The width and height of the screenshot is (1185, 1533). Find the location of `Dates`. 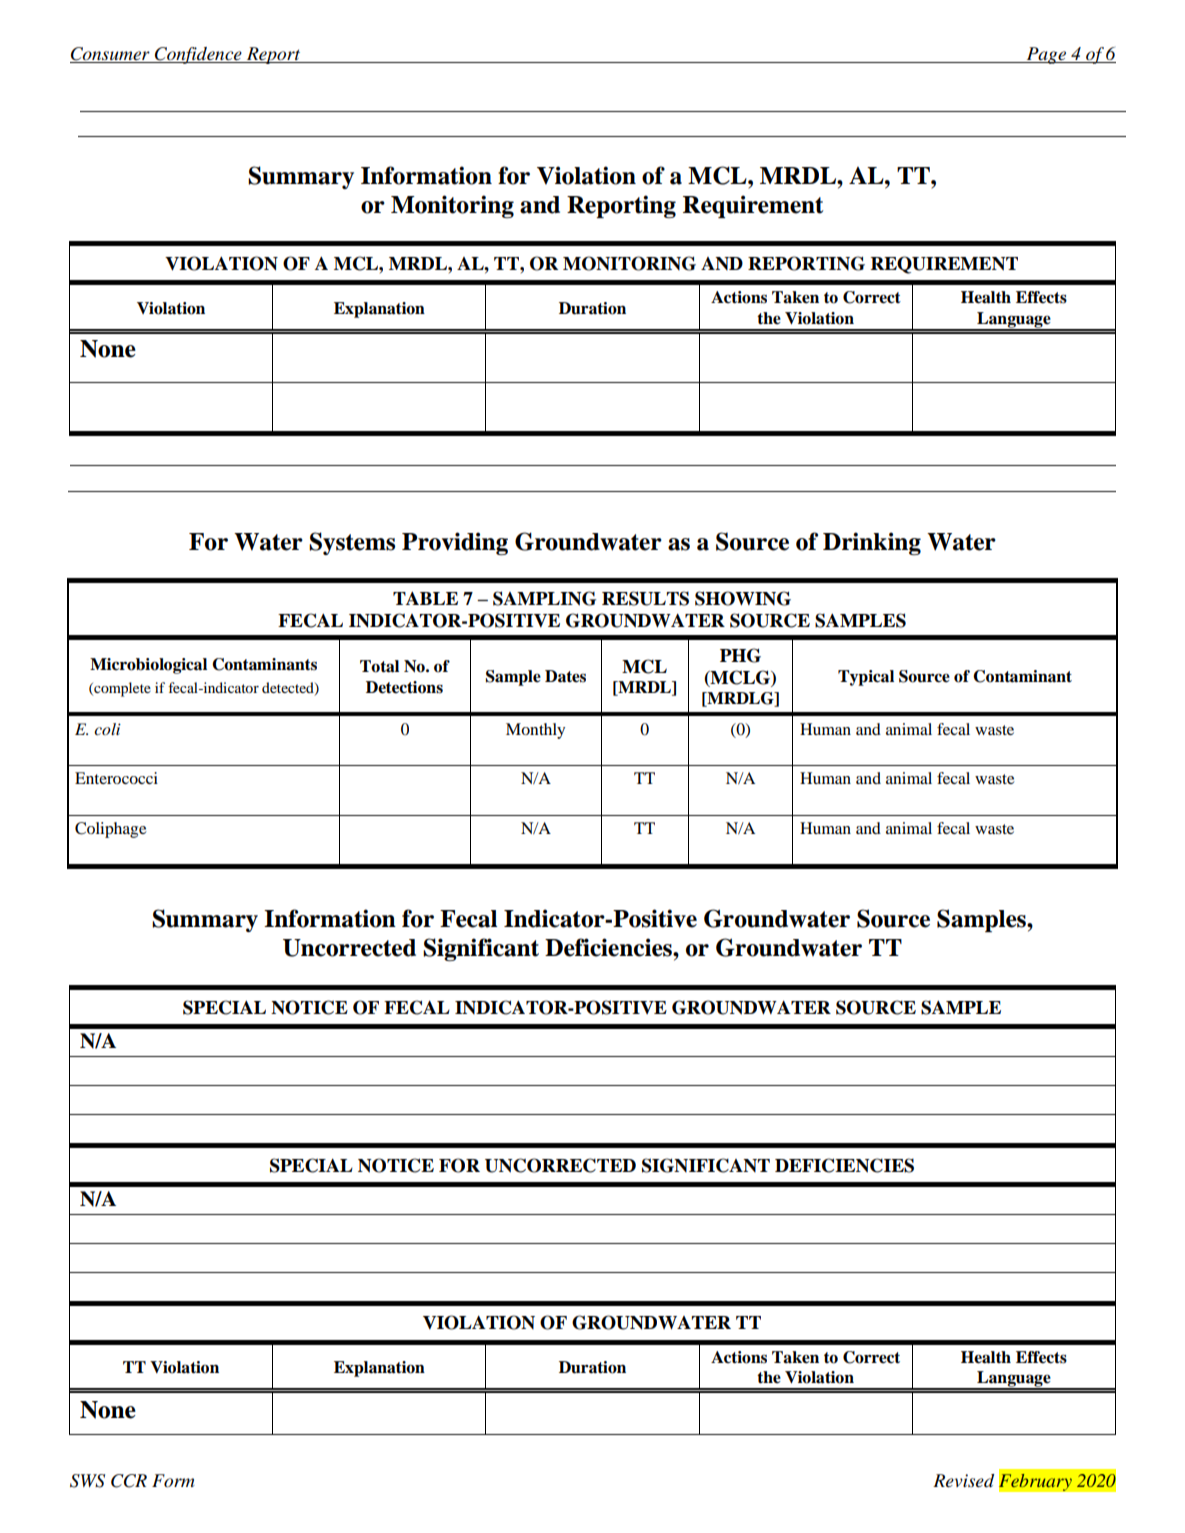

Dates is located at coordinates (565, 676).
